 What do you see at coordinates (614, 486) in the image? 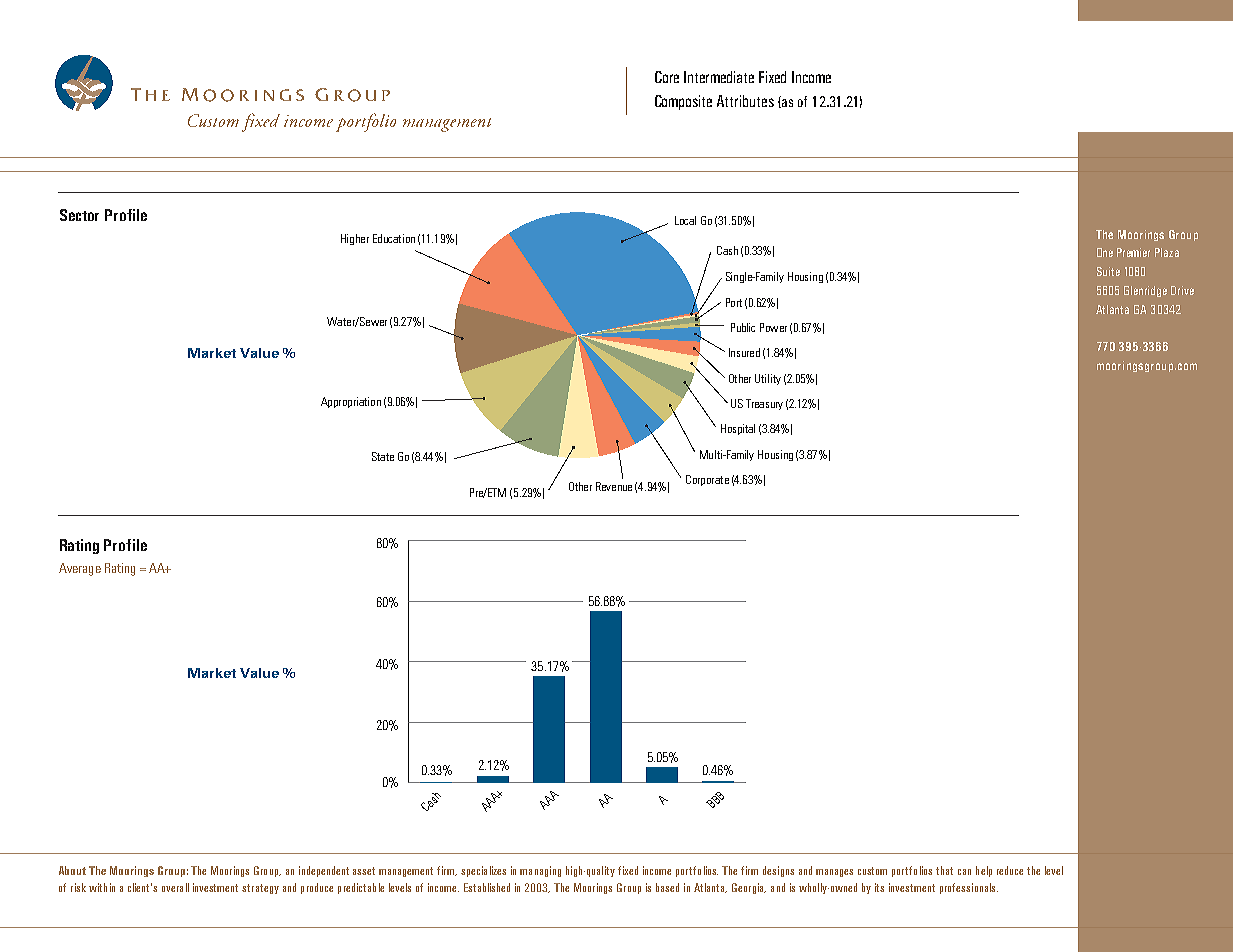
I see `Revenue` at bounding box center [614, 486].
